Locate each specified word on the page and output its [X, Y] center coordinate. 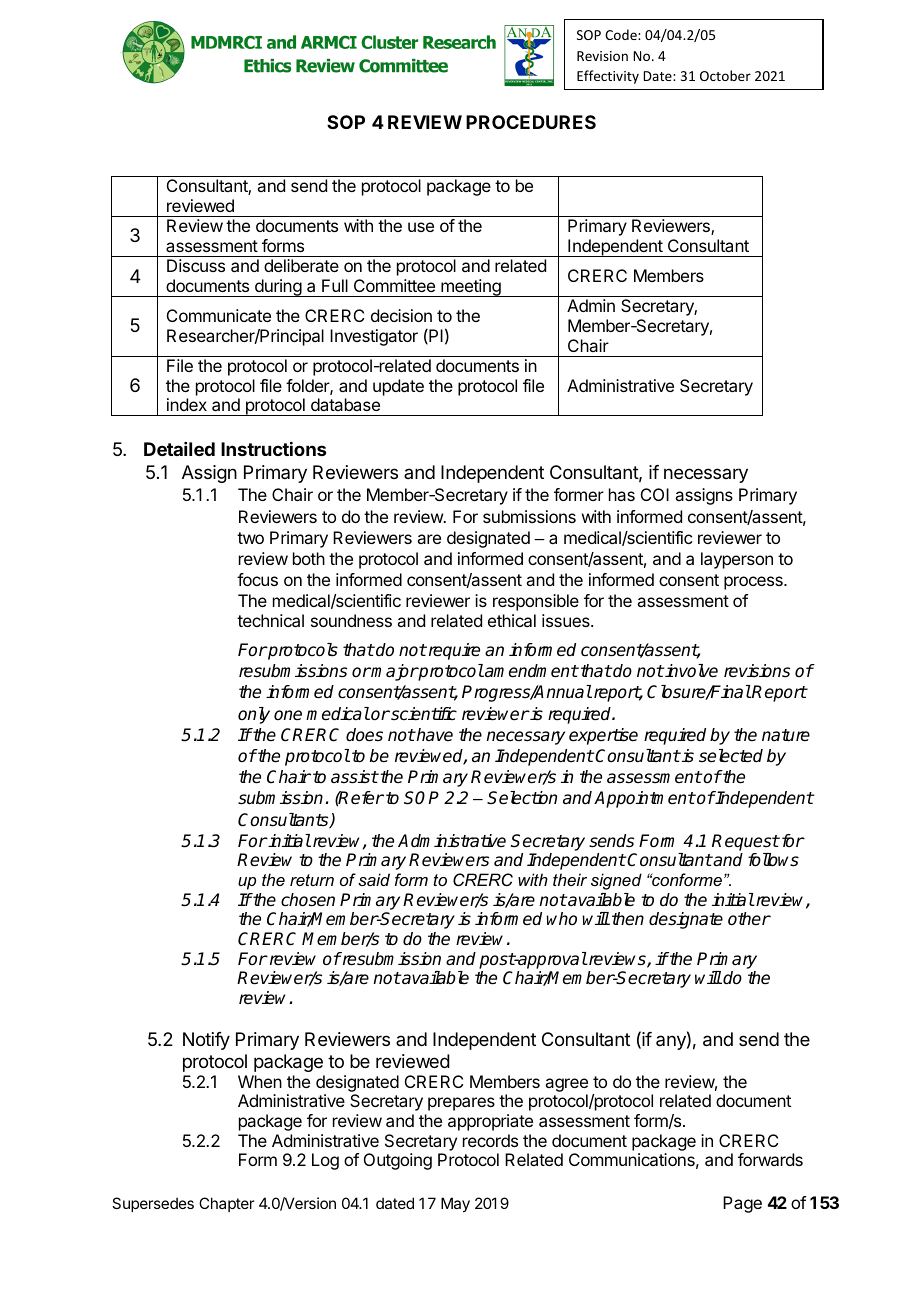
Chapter [226, 1204]
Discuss [196, 265]
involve [690, 670]
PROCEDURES [531, 122]
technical [270, 620]
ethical [512, 620]
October [725, 75]
